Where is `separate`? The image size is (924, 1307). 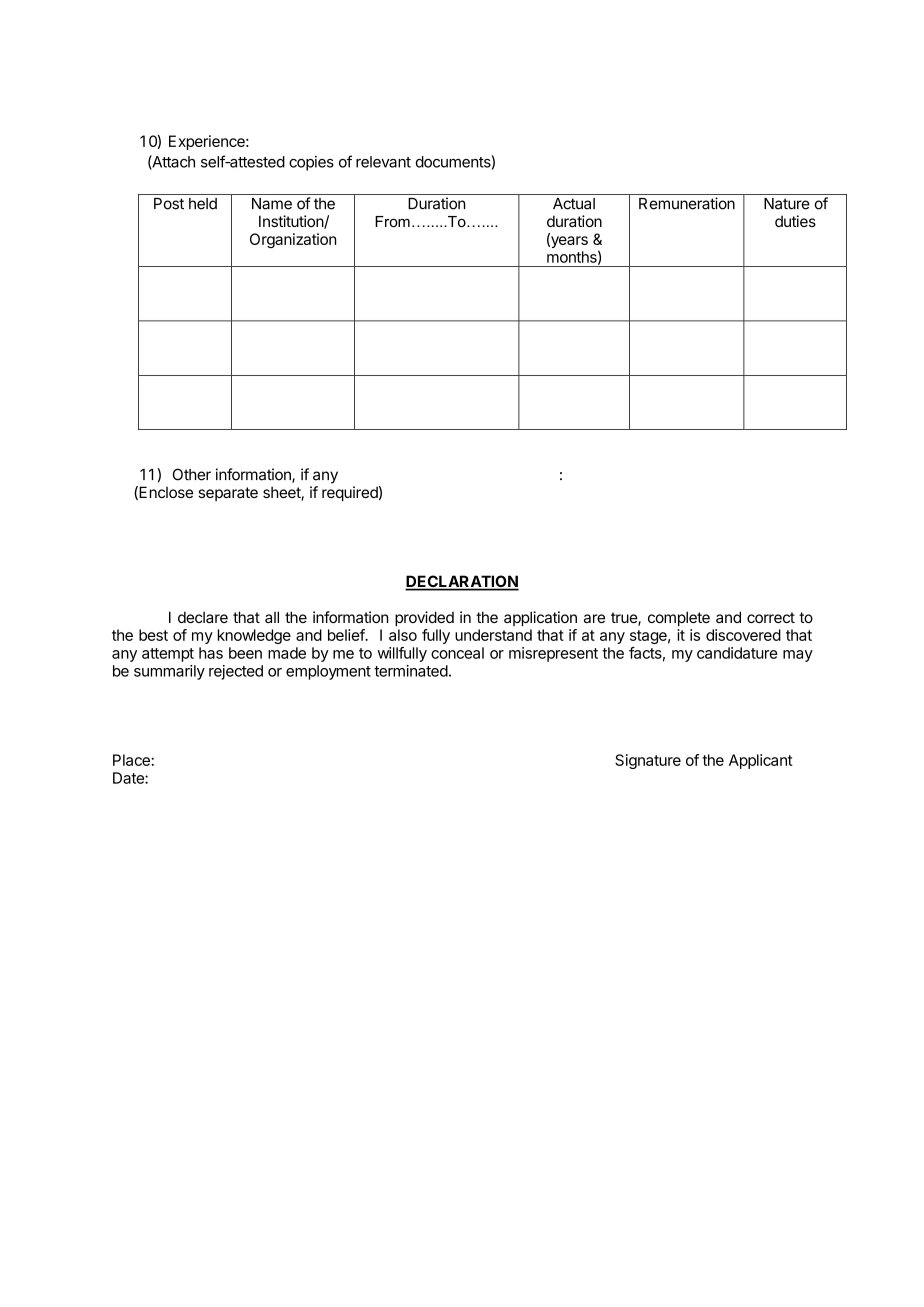
separate is located at coordinates (228, 494).
